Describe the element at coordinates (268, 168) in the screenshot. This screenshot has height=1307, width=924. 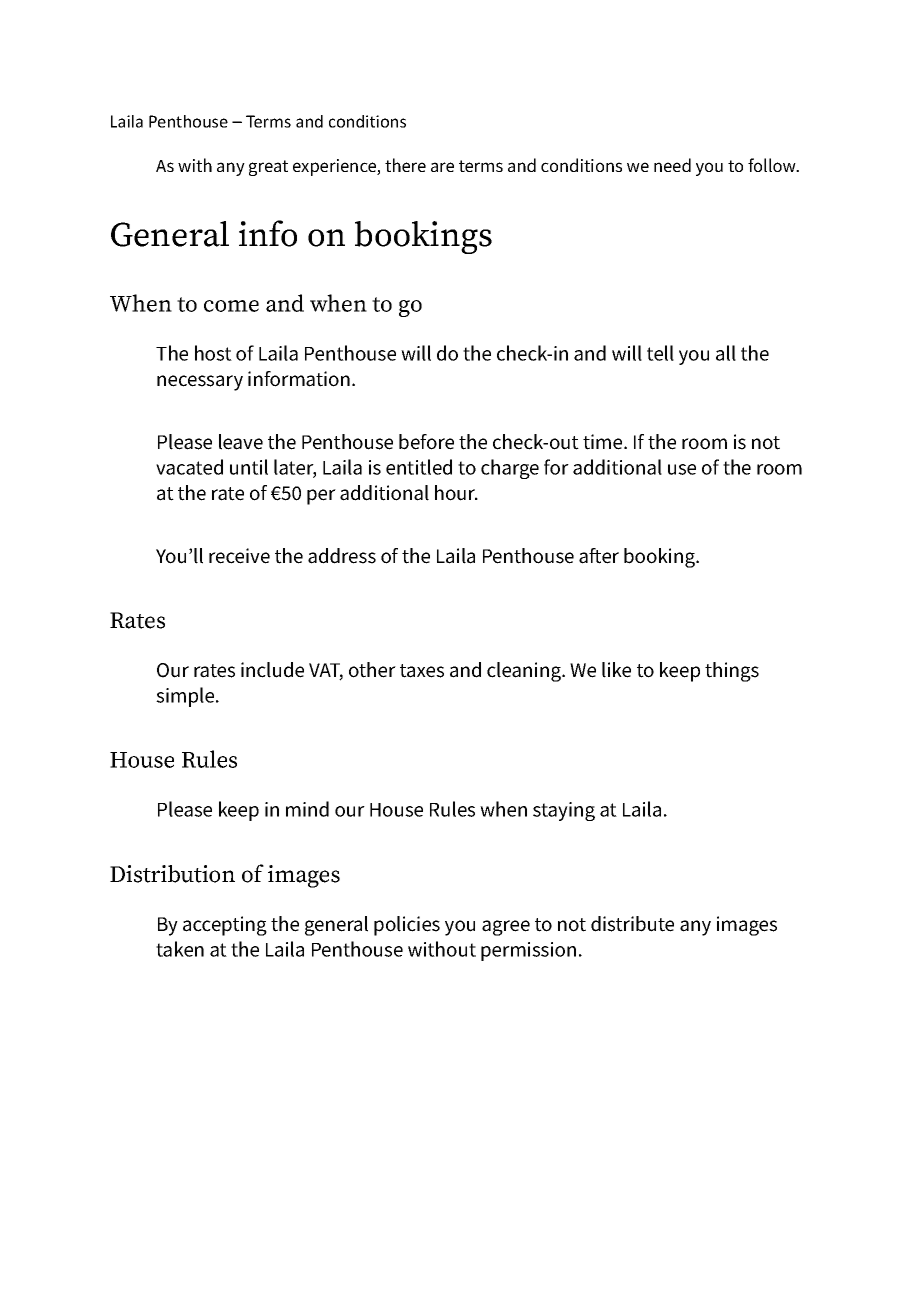
I see `great` at that location.
